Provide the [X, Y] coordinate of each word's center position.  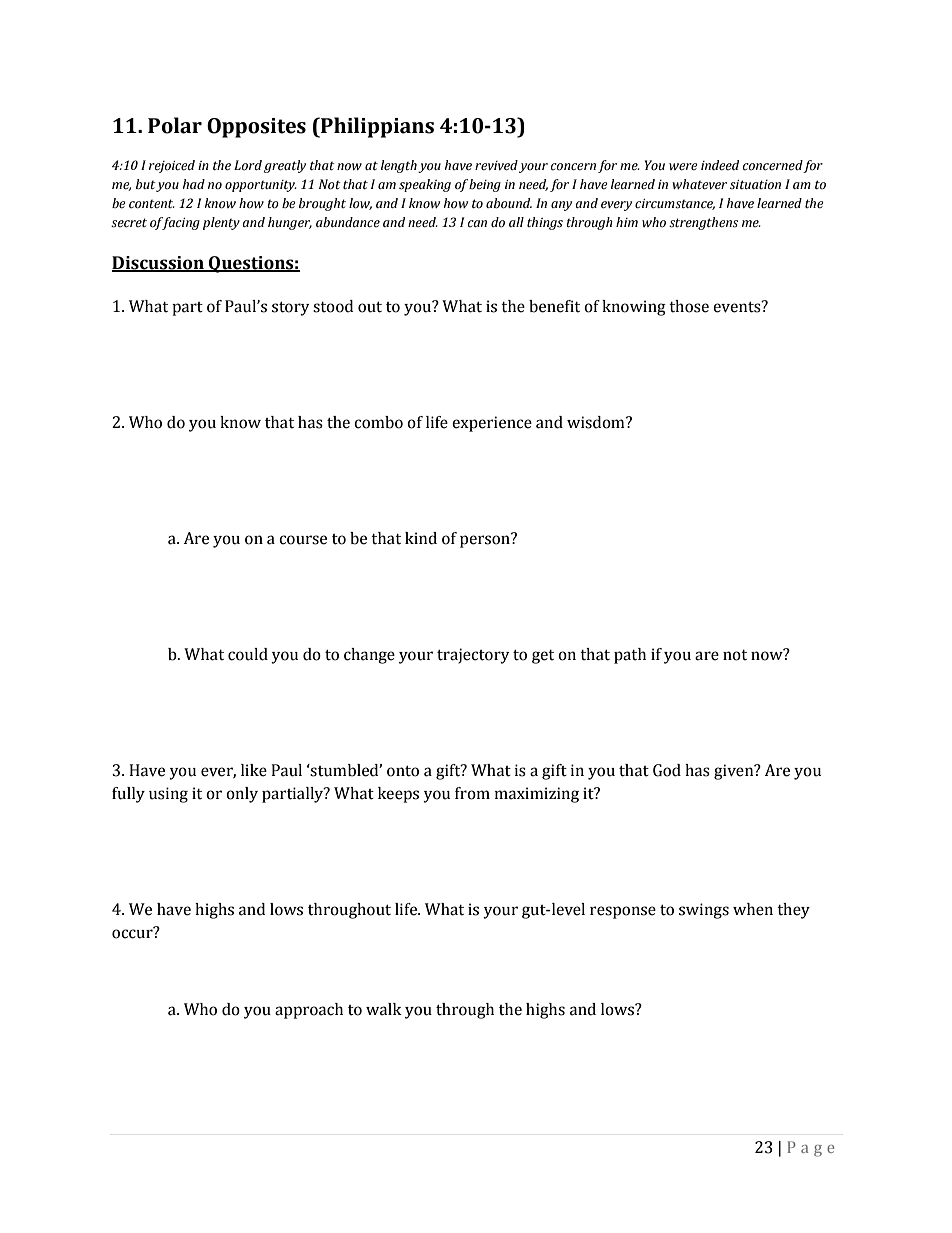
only [242, 795]
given [735, 772]
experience [492, 424]
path [630, 656]
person [486, 540]
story [290, 309]
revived [496, 165]
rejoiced [172, 166]
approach [309, 1011]
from [472, 793]
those [689, 306]
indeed [720, 165]
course [303, 540]
